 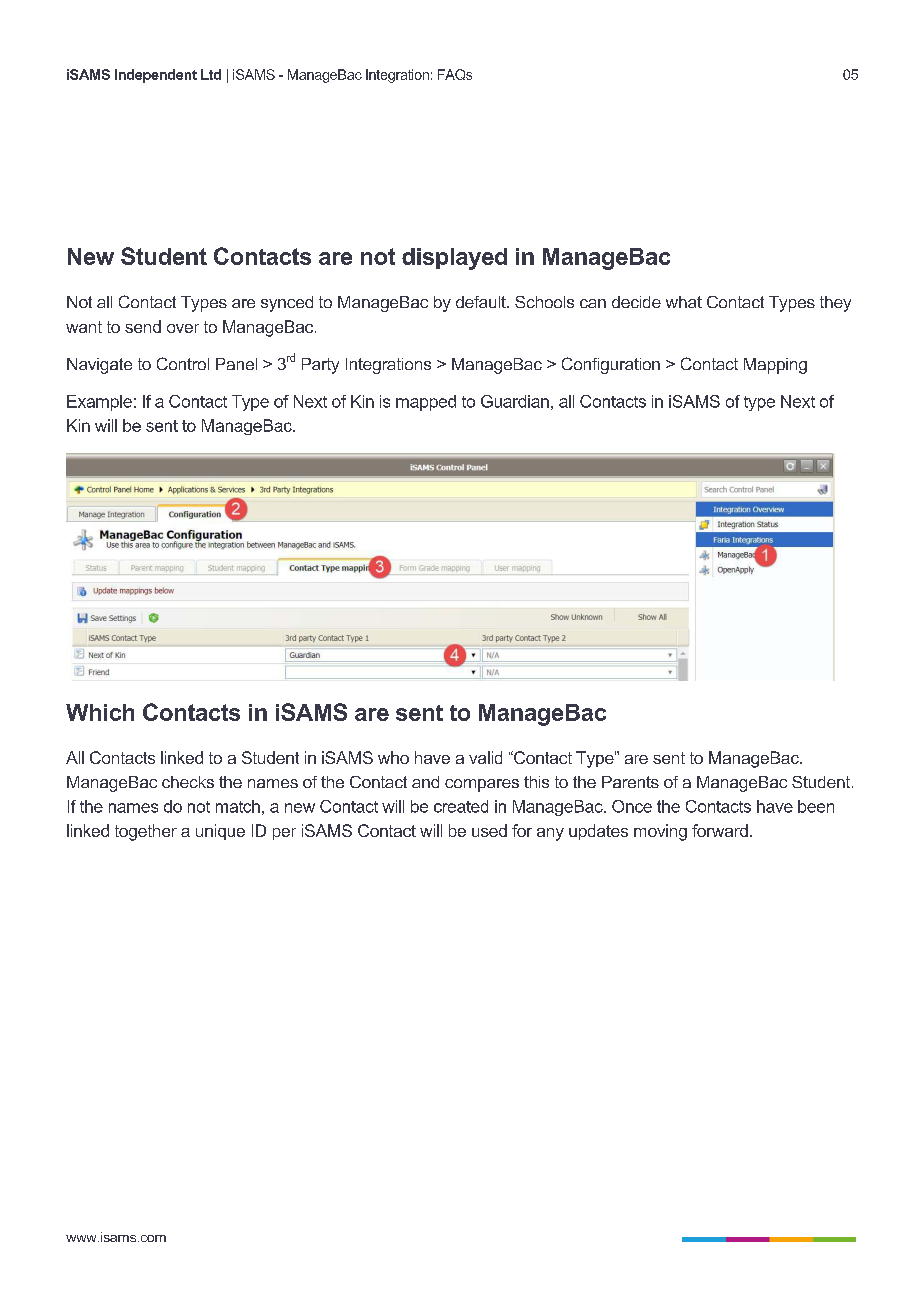 What do you see at coordinates (156, 76) in the page?
I see `Independent` at bounding box center [156, 76].
